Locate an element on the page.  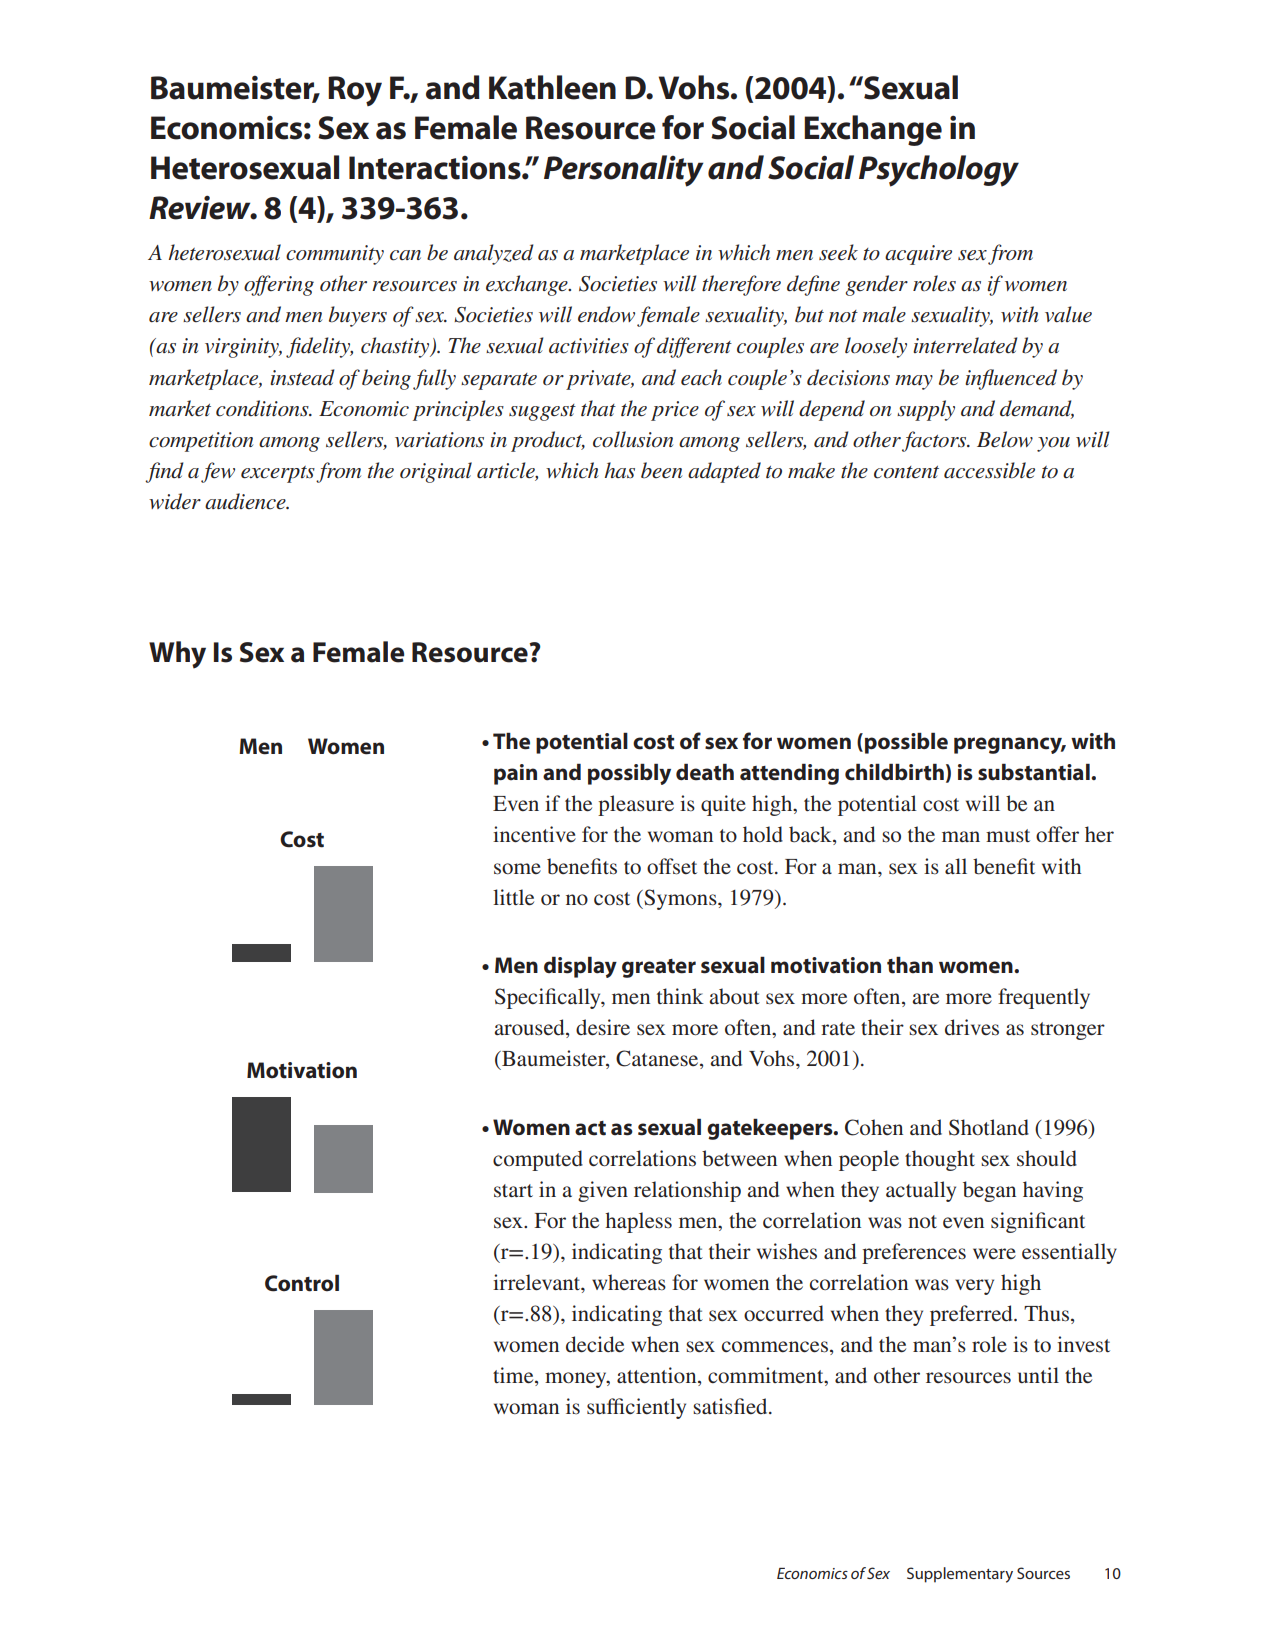
Control is located at coordinates (302, 1283).
